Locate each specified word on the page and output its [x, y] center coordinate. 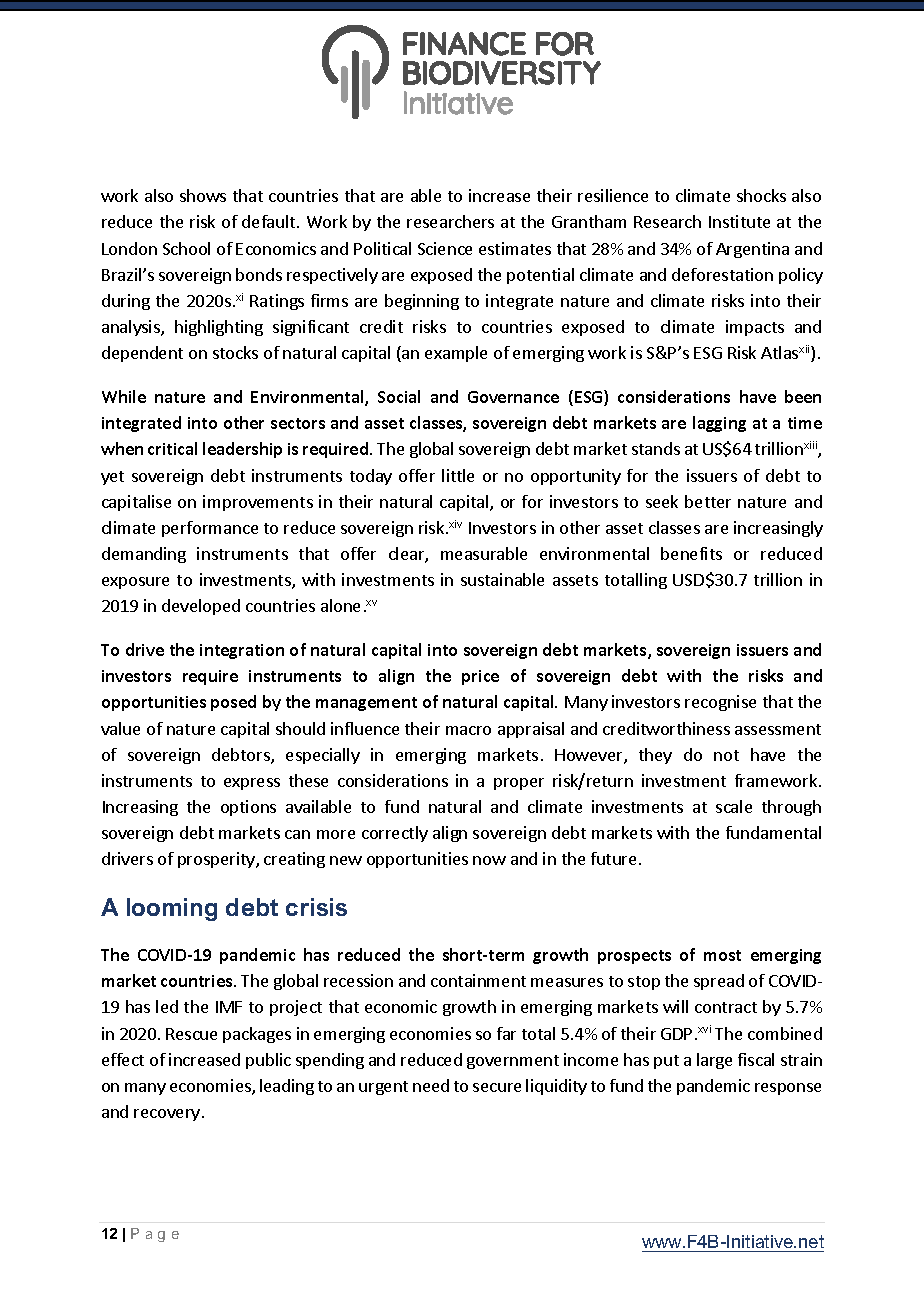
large [714, 1061]
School [186, 248]
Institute [739, 221]
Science [445, 248]
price [480, 677]
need [431, 1085]
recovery [167, 1115]
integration [242, 651]
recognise [720, 703]
